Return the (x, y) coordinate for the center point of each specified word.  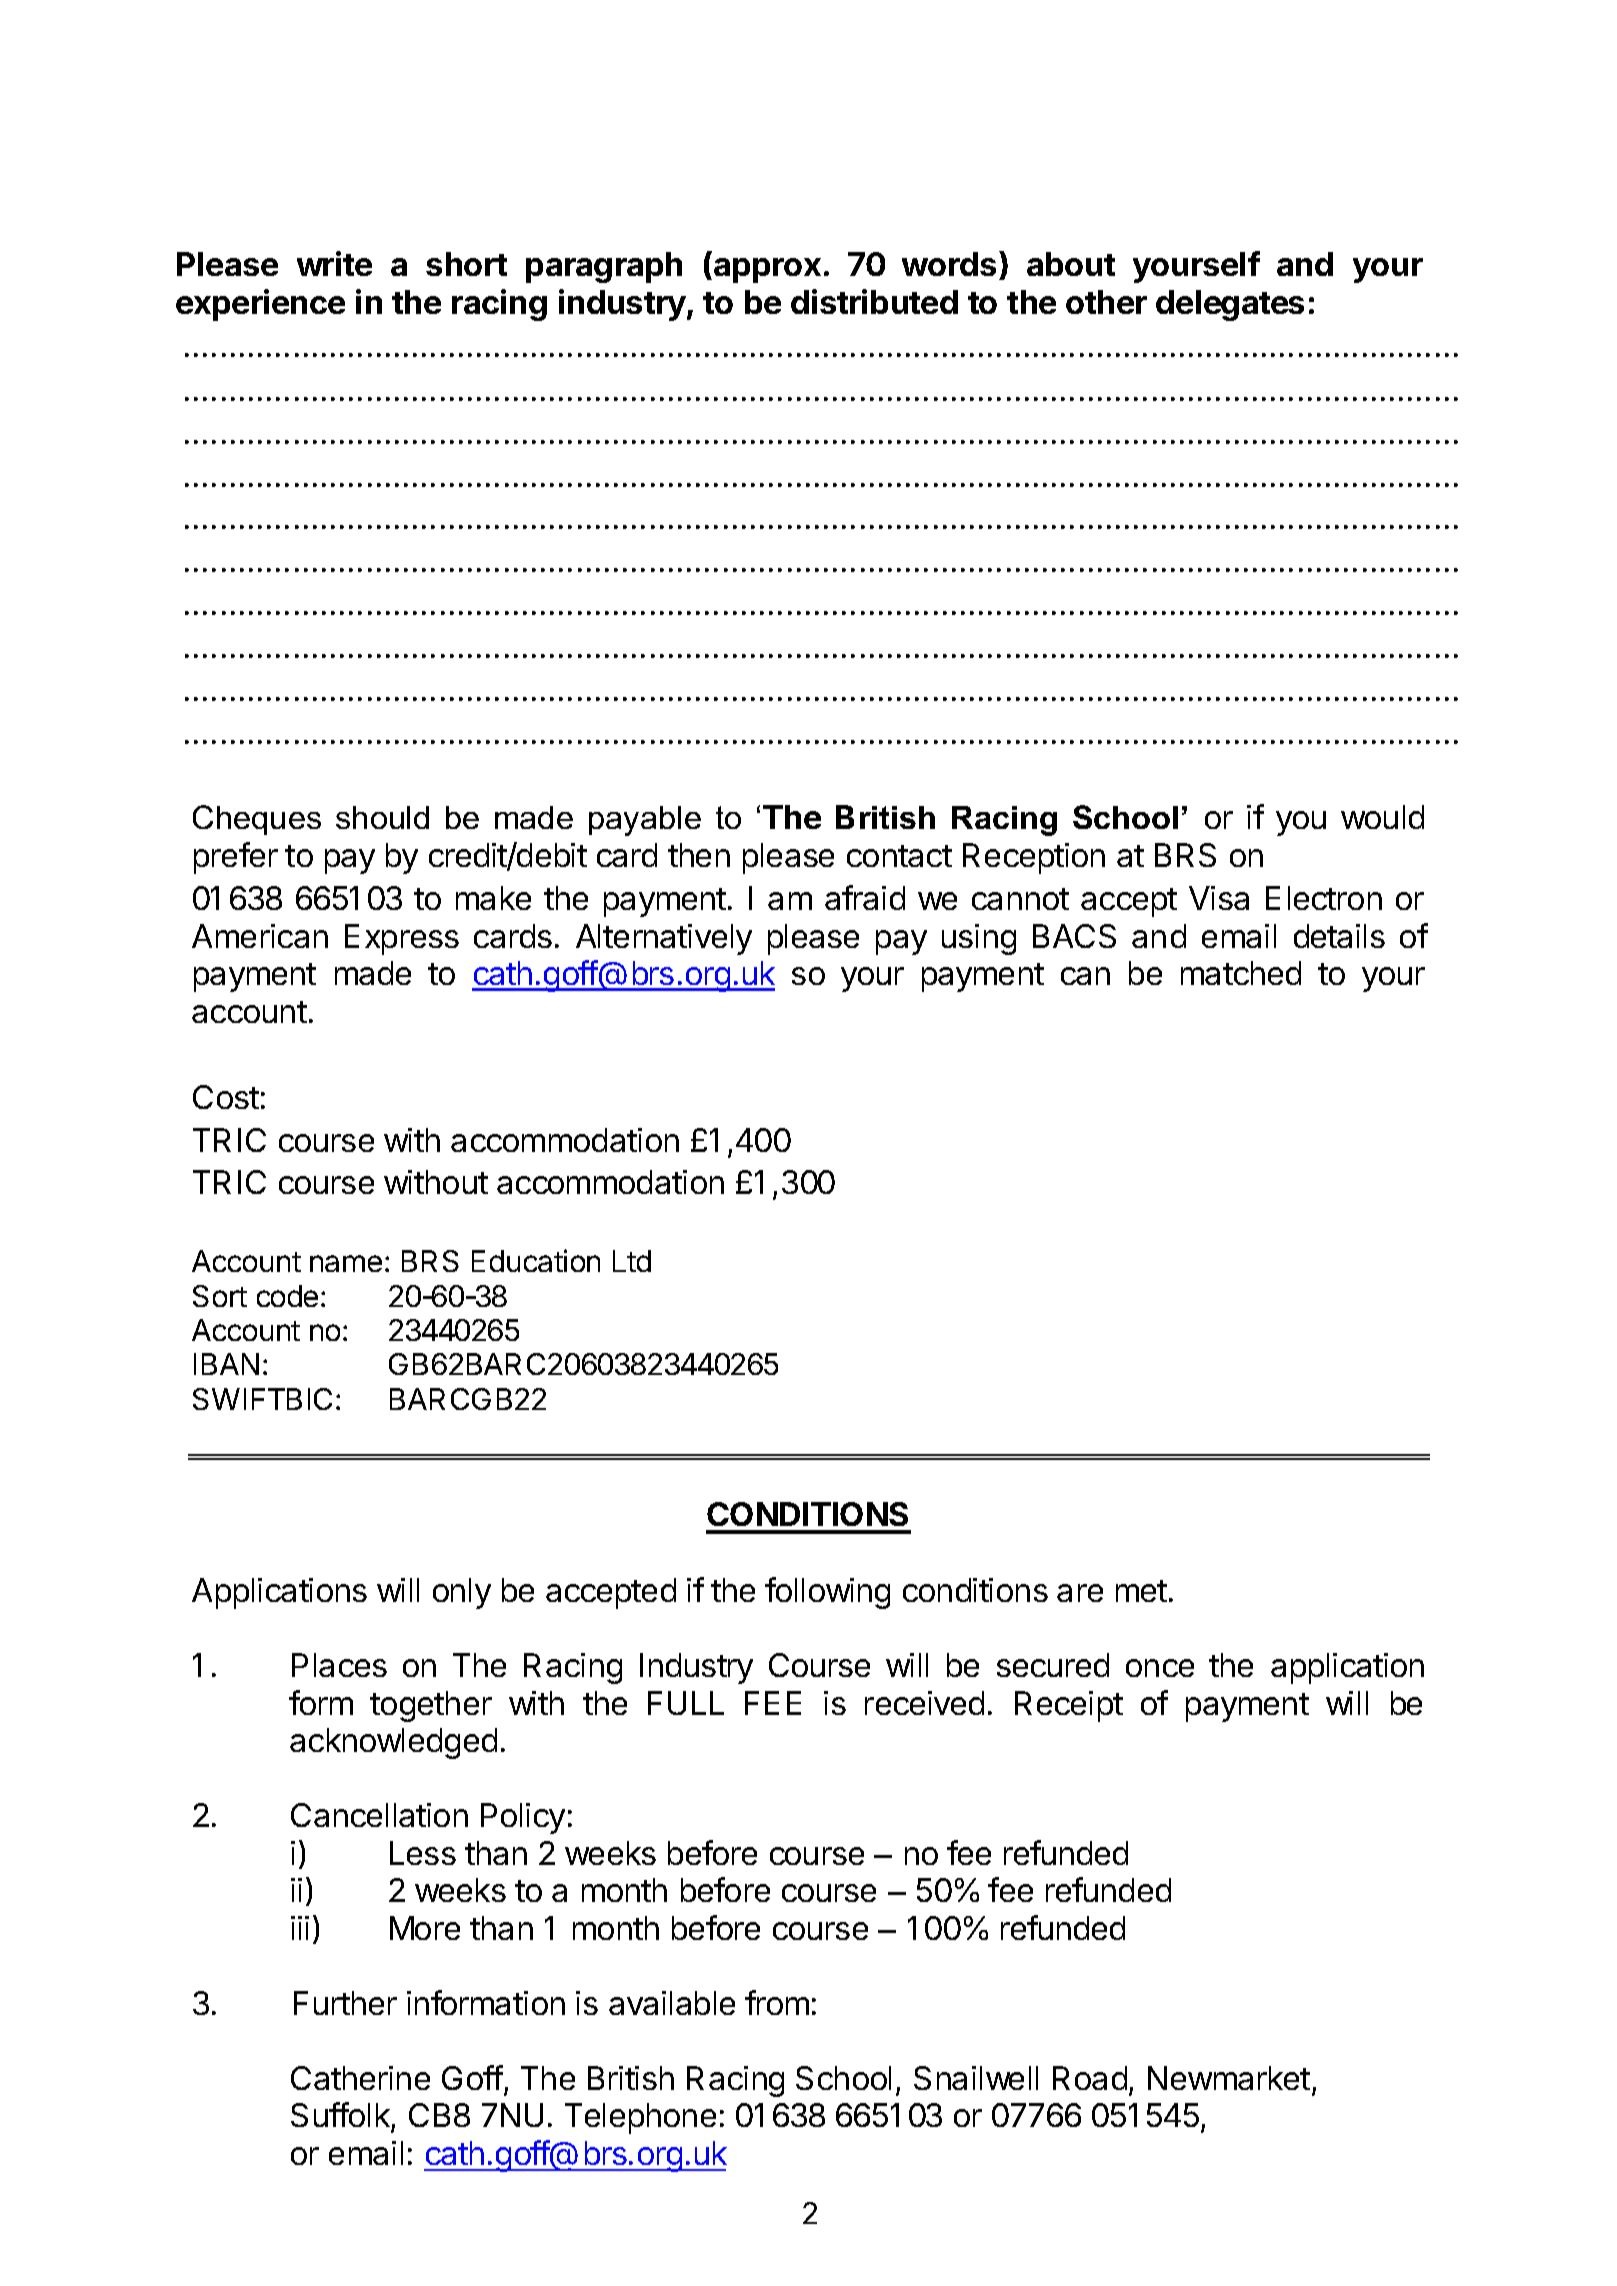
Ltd (632, 1261)
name (346, 1263)
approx (766, 270)
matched (1241, 973)
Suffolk (341, 2116)
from (777, 2002)
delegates (1230, 305)
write (334, 263)
